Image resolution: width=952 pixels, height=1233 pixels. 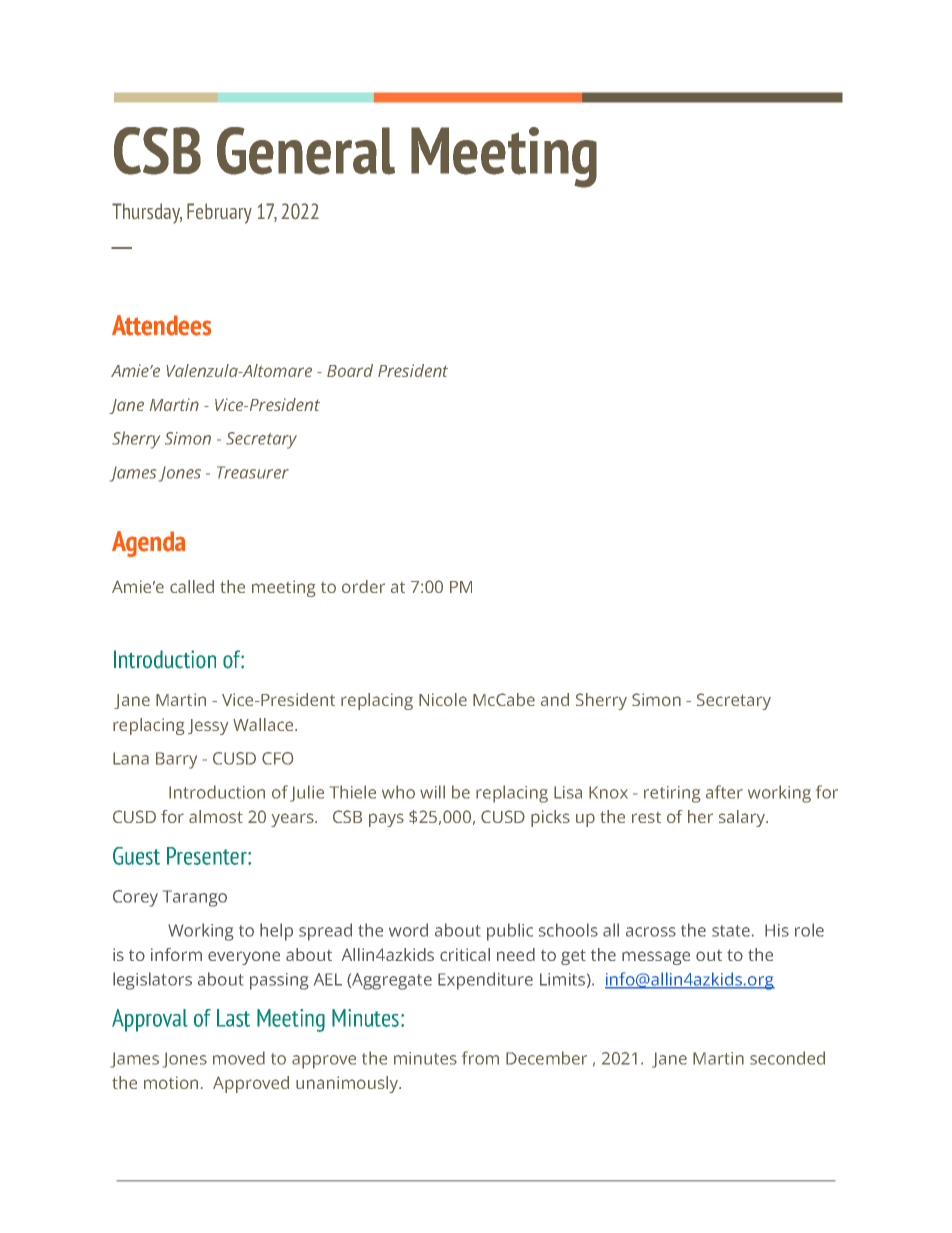 What do you see at coordinates (432, 792) in the screenshot?
I see `will` at bounding box center [432, 792].
